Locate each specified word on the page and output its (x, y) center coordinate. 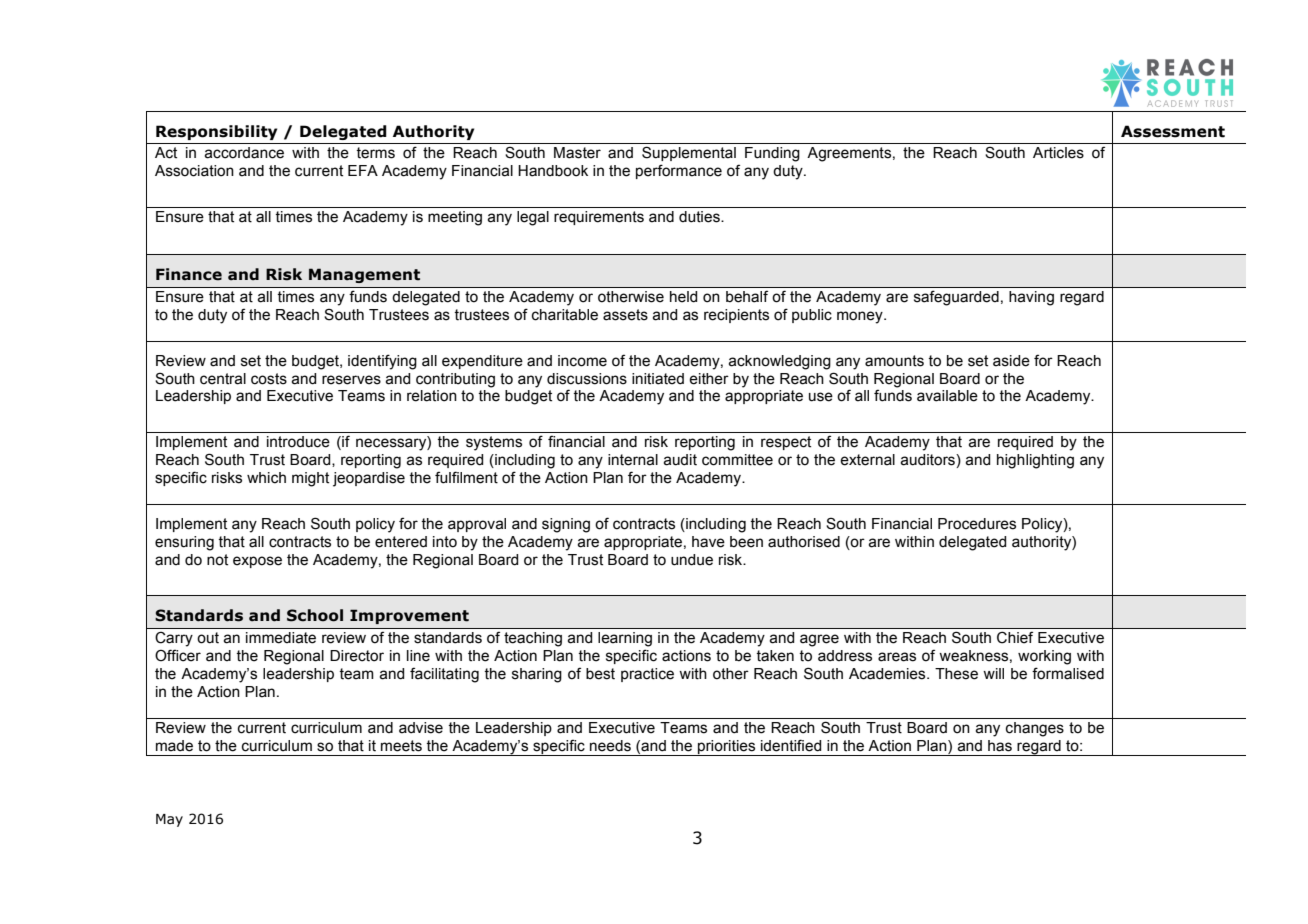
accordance (244, 153)
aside (1011, 361)
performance (679, 171)
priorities (727, 748)
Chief (1015, 637)
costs (269, 379)
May (169, 820)
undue (692, 560)
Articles (1058, 153)
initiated (658, 379)
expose (257, 562)
